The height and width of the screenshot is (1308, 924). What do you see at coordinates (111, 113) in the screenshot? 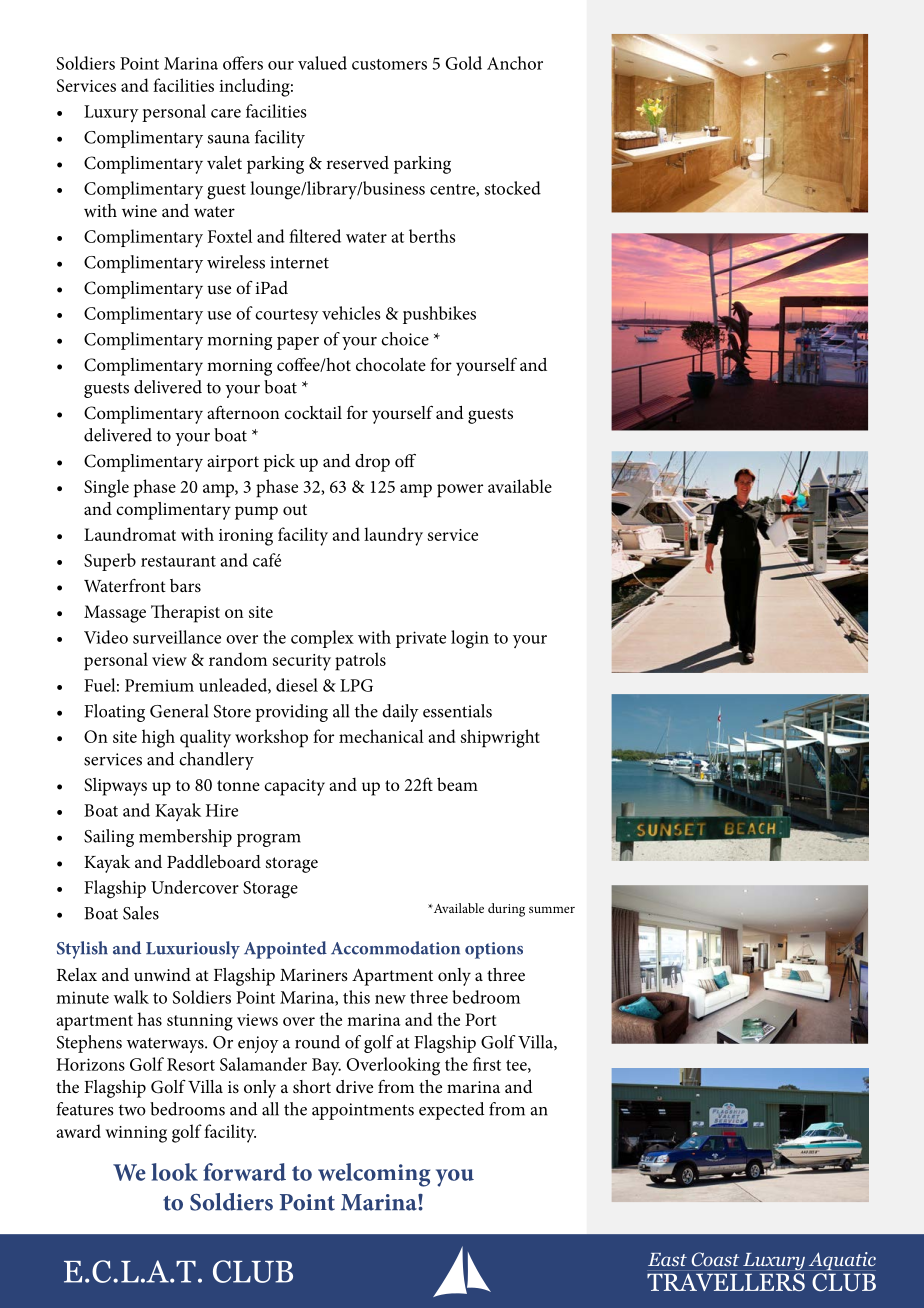
I see `Luxury` at bounding box center [111, 113].
